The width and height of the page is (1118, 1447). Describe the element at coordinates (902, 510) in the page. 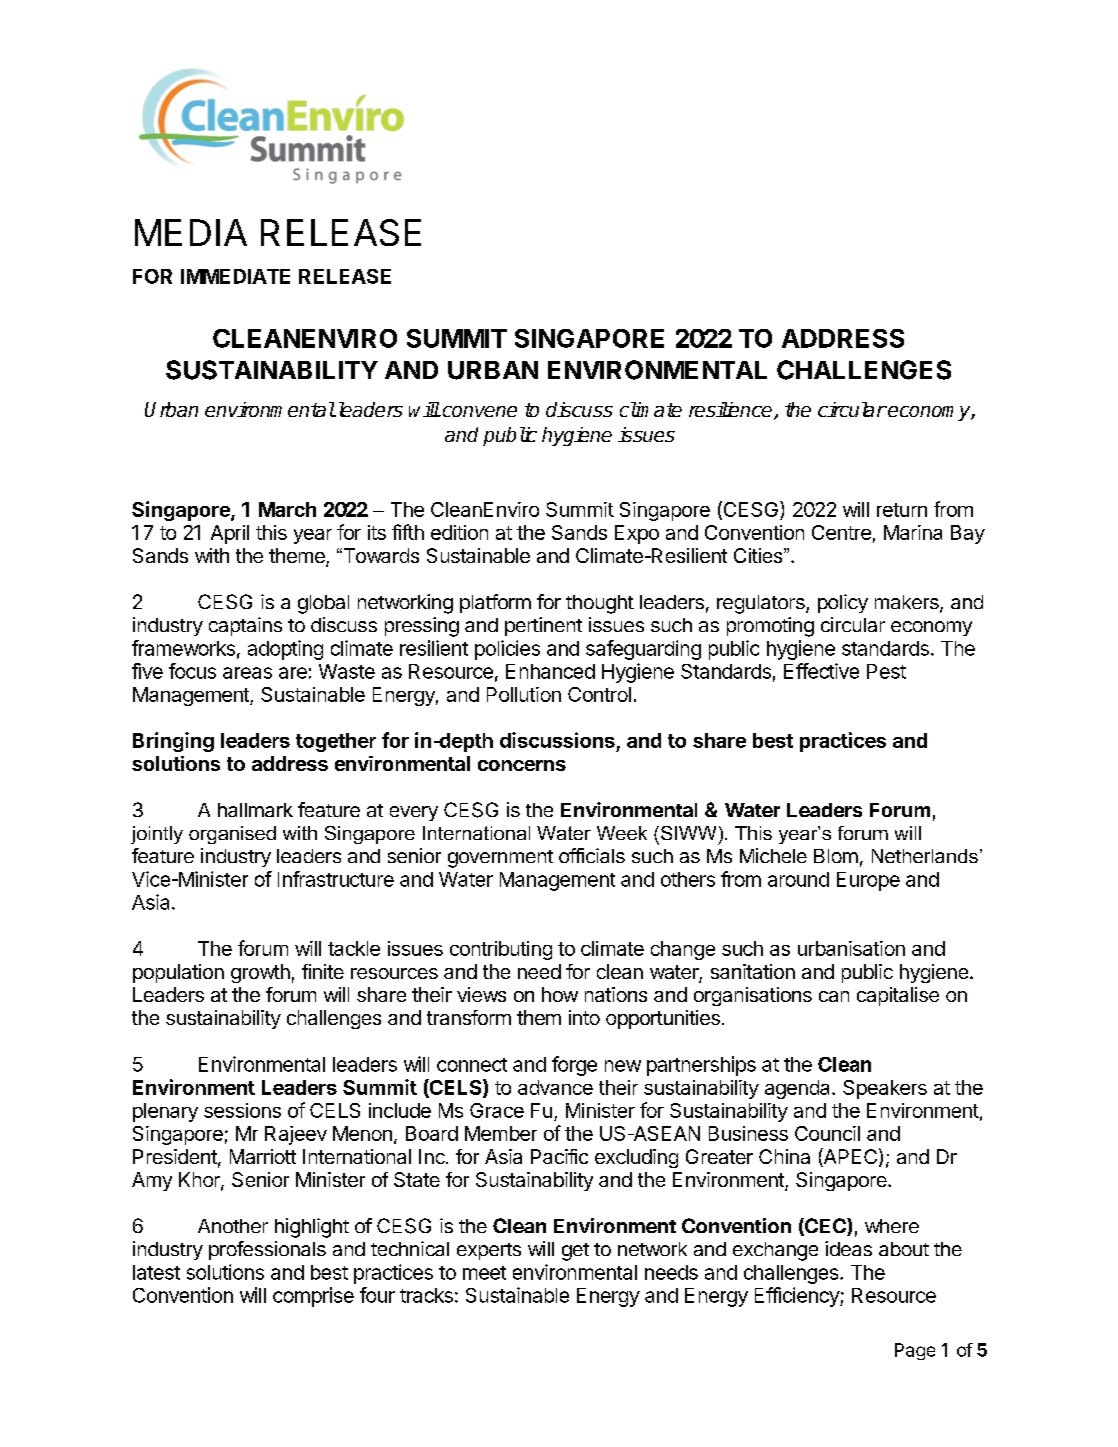

I see `return` at that location.
